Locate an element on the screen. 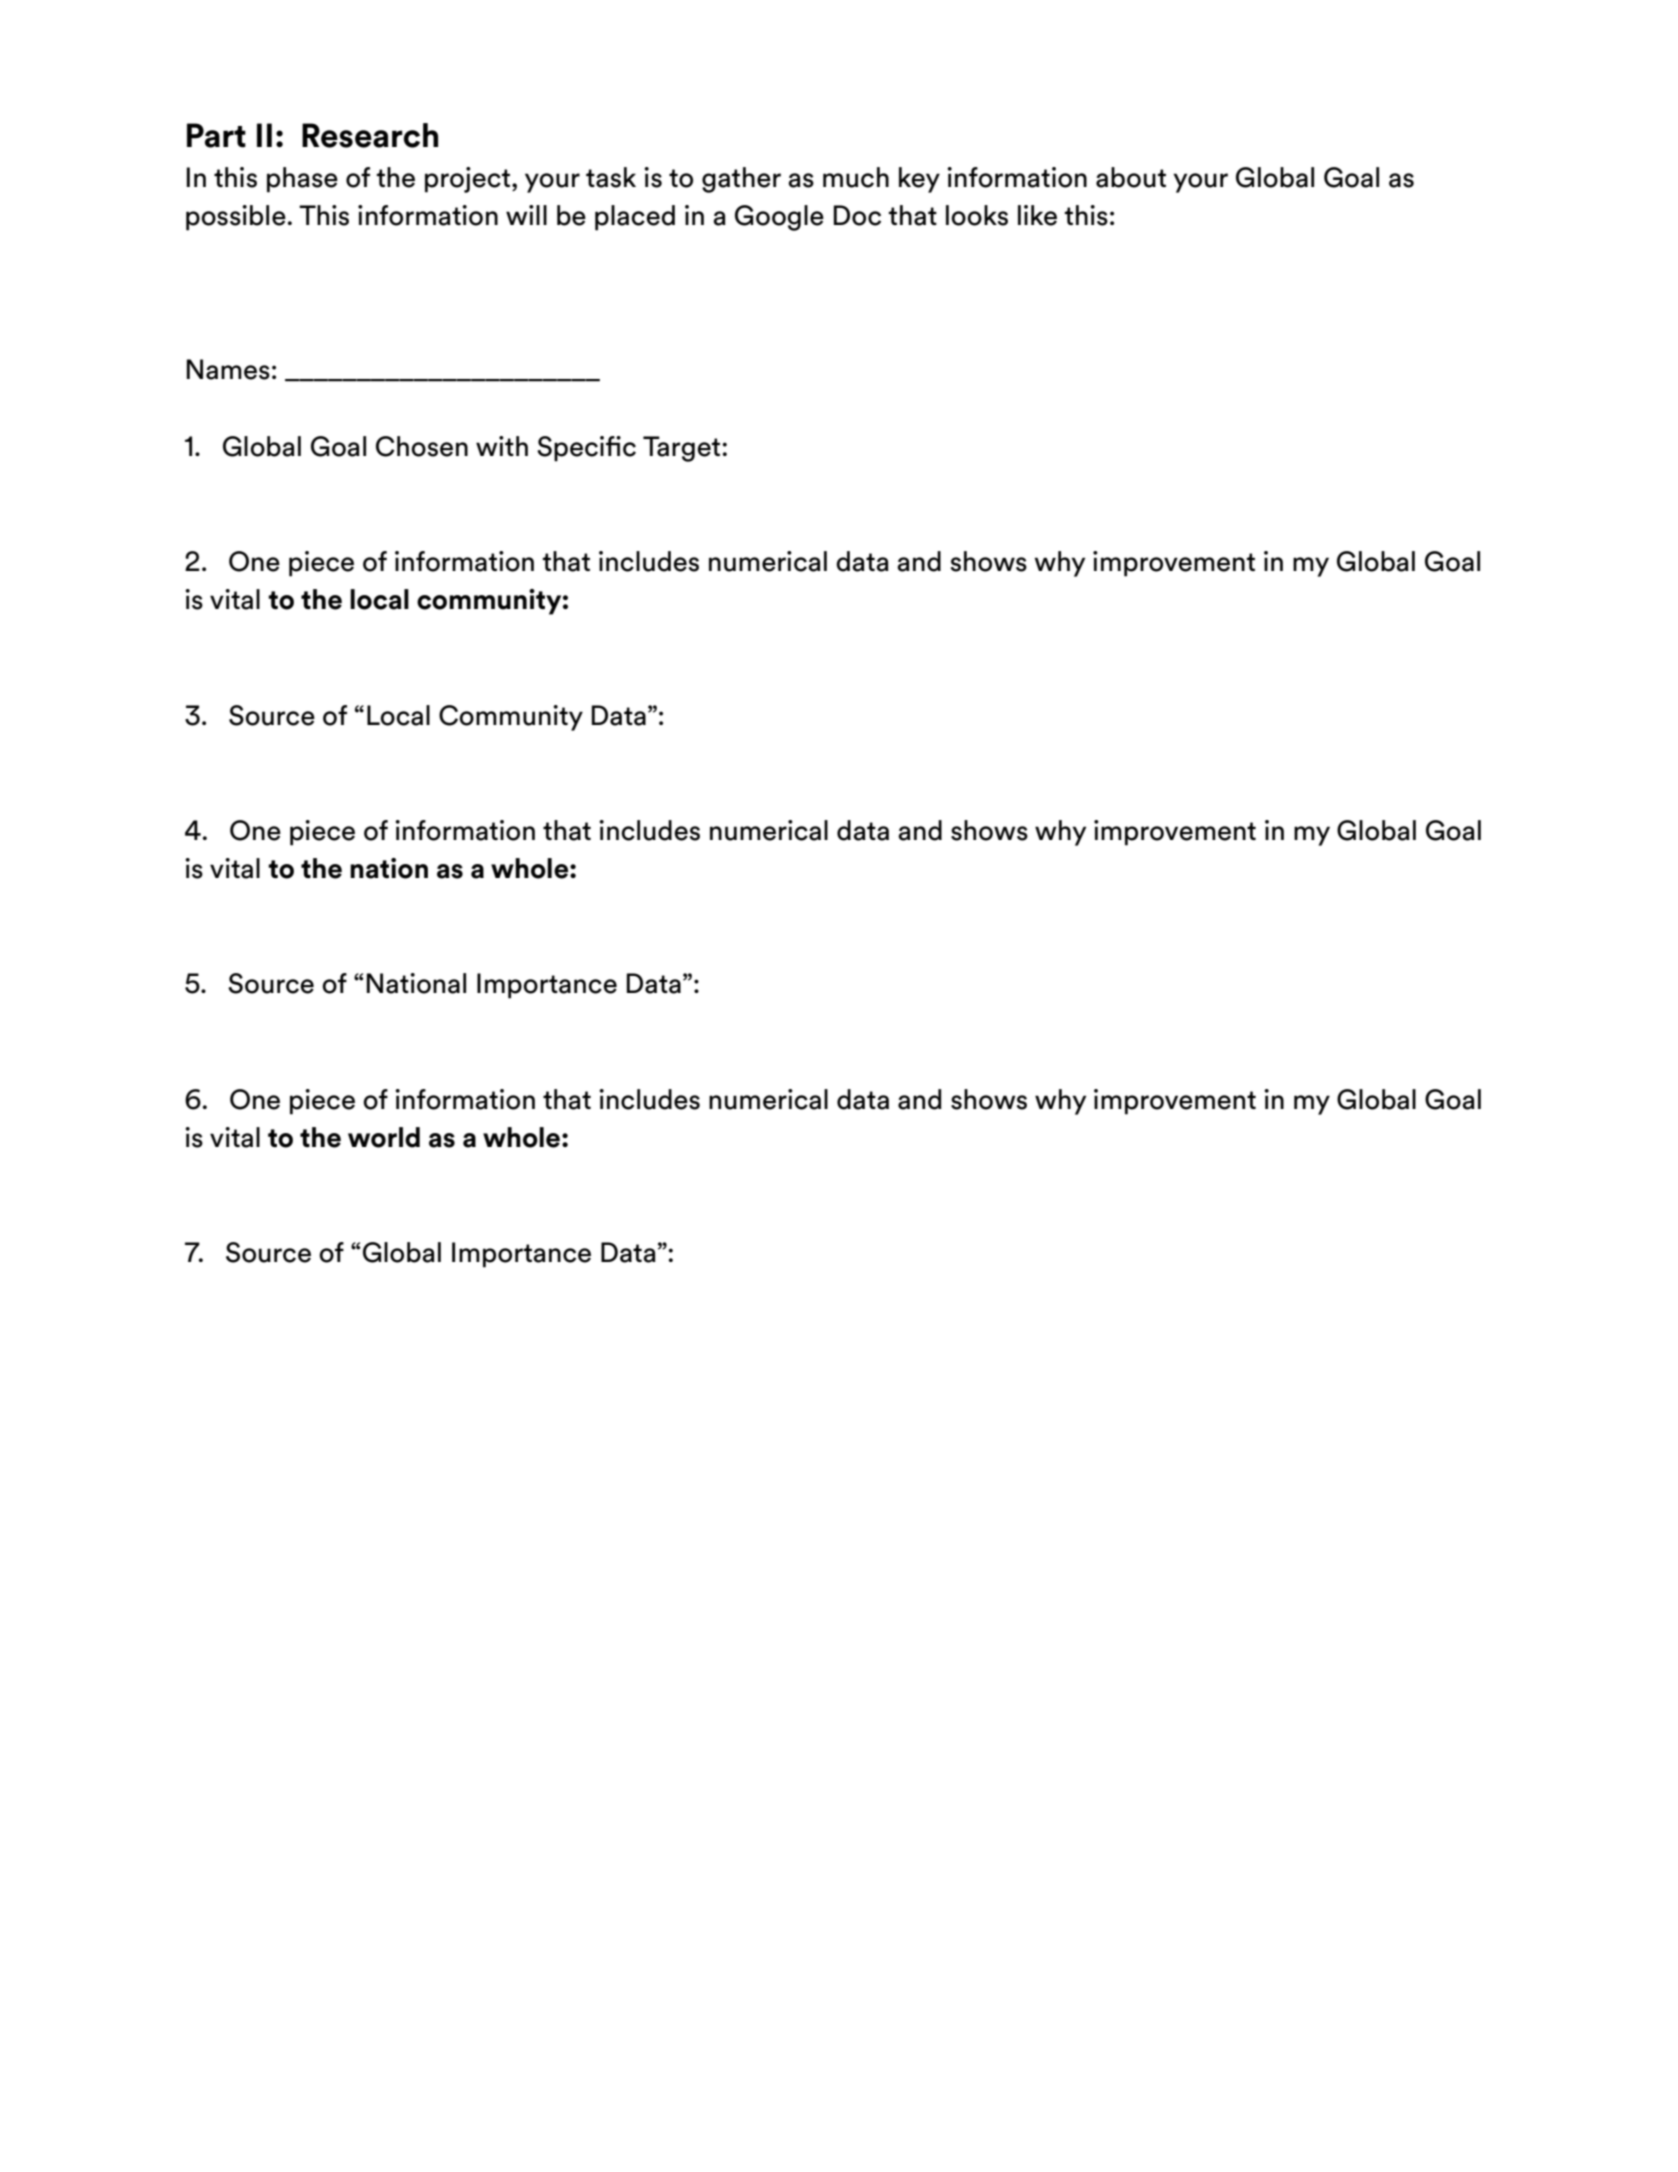  placed is located at coordinates (635, 218).
